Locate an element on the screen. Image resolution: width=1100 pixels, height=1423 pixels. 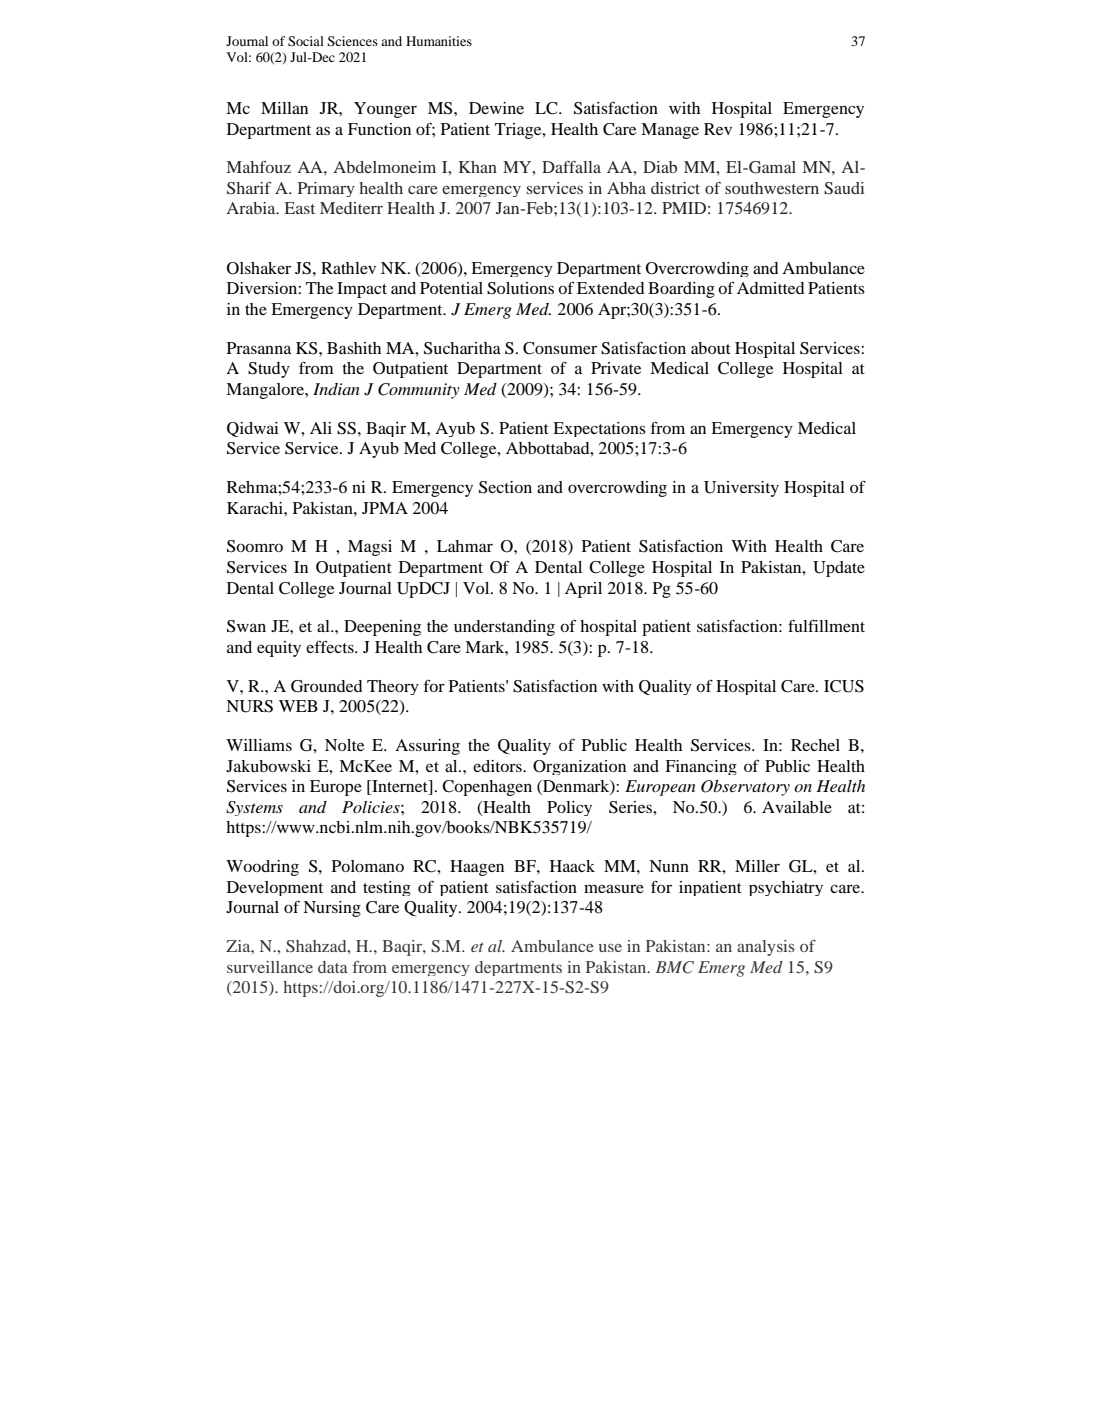
use is located at coordinates (610, 948).
